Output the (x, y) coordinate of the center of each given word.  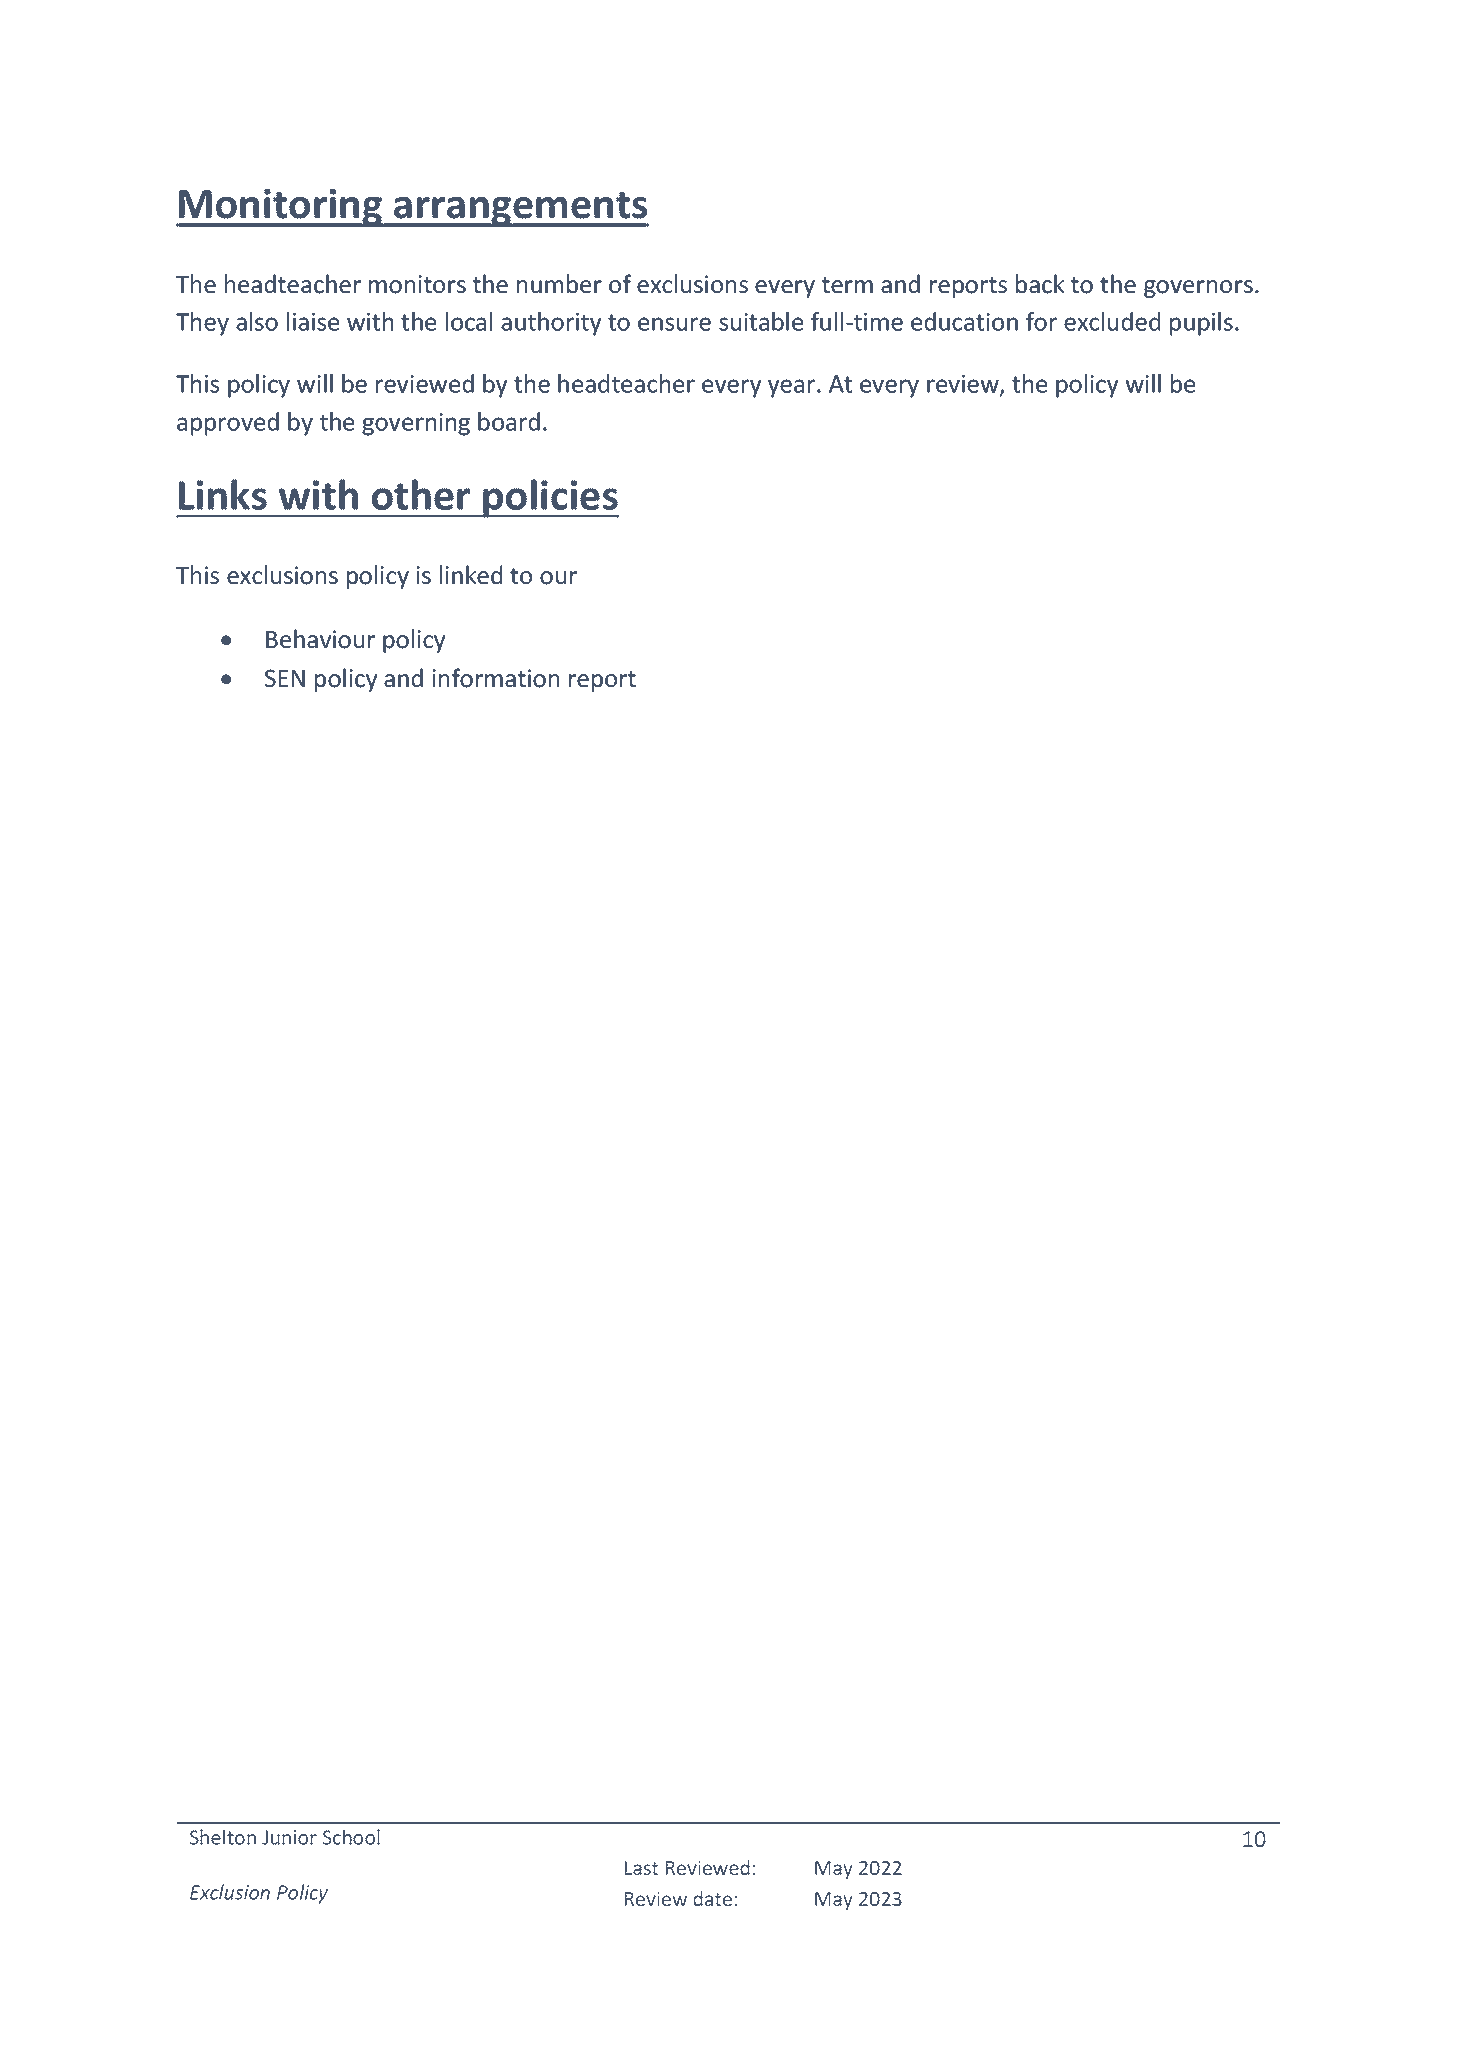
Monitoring (281, 208)
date (712, 1898)
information (495, 678)
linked (471, 575)
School (351, 1837)
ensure (674, 324)
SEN (285, 678)
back (1040, 284)
